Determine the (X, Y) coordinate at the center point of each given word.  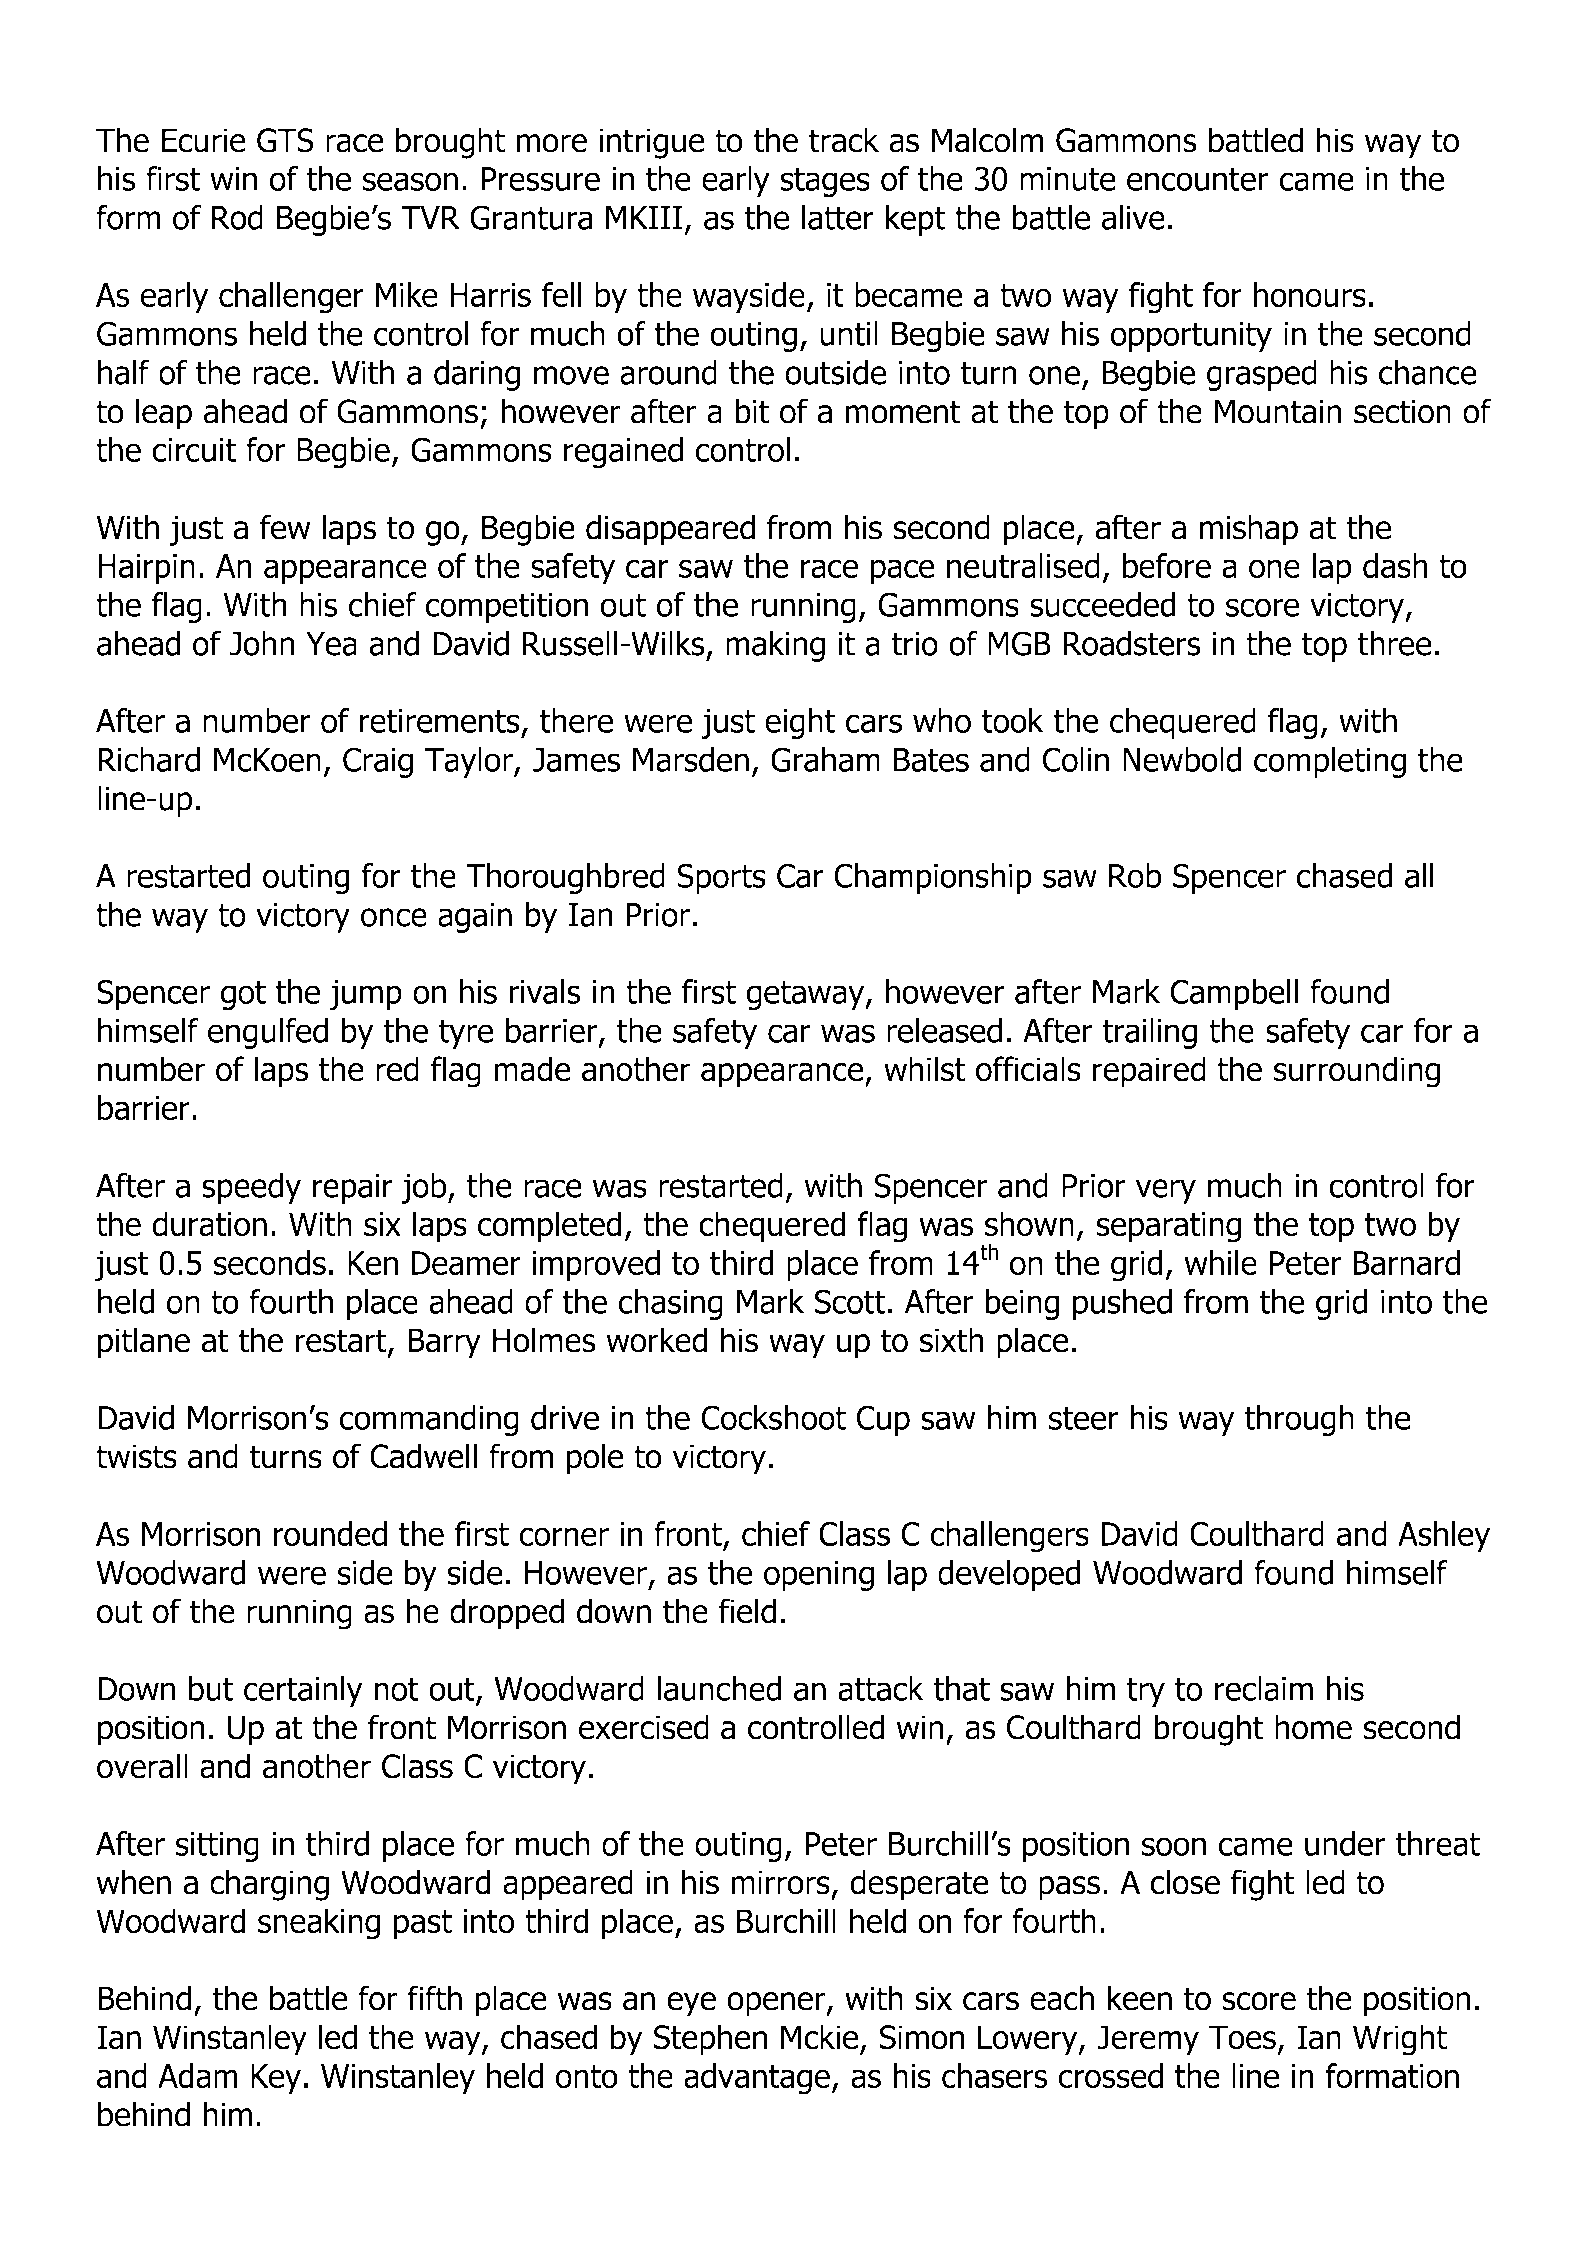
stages (825, 182)
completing (1330, 762)
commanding (429, 1420)
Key (276, 2079)
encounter (1197, 179)
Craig (378, 762)
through (1299, 1420)
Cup (883, 1420)
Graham (825, 759)
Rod (237, 217)
